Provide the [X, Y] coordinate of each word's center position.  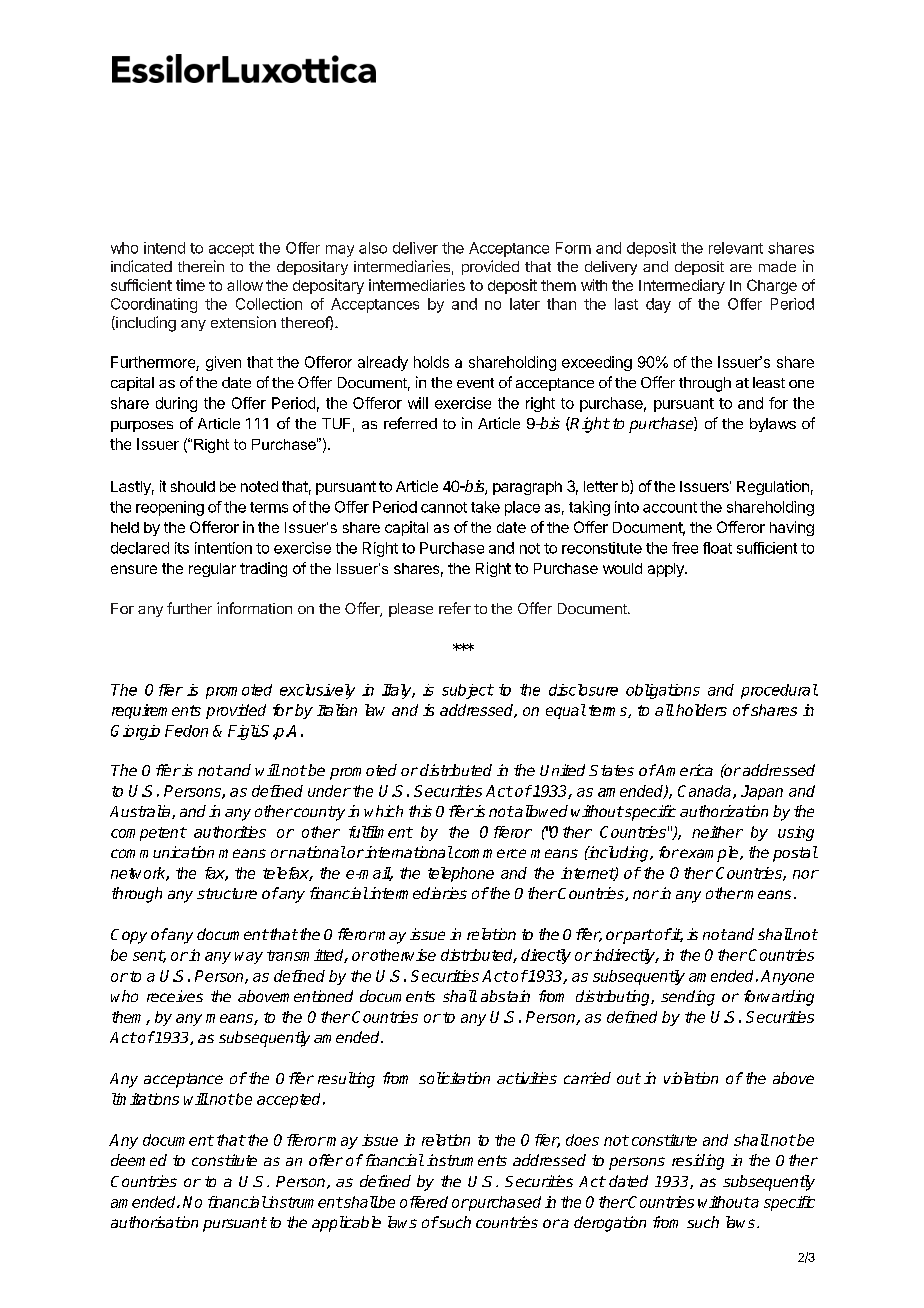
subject [468, 691]
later [525, 304]
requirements [156, 711]
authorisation [154, 1222]
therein [201, 266]
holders [701, 710]
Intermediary [682, 286]
